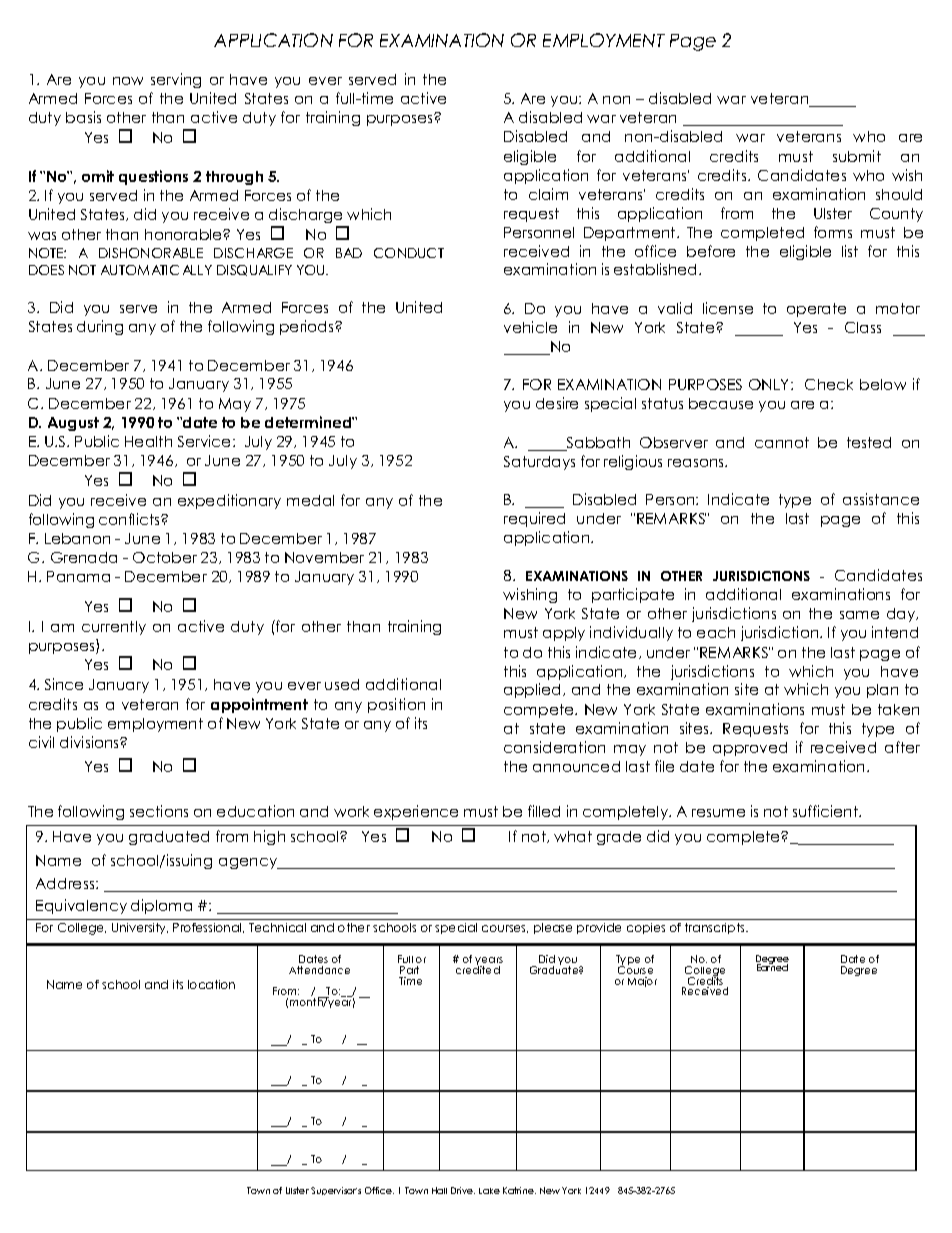  What do you see at coordinates (463, 1190) in the document?
I see `Drive` at bounding box center [463, 1190].
